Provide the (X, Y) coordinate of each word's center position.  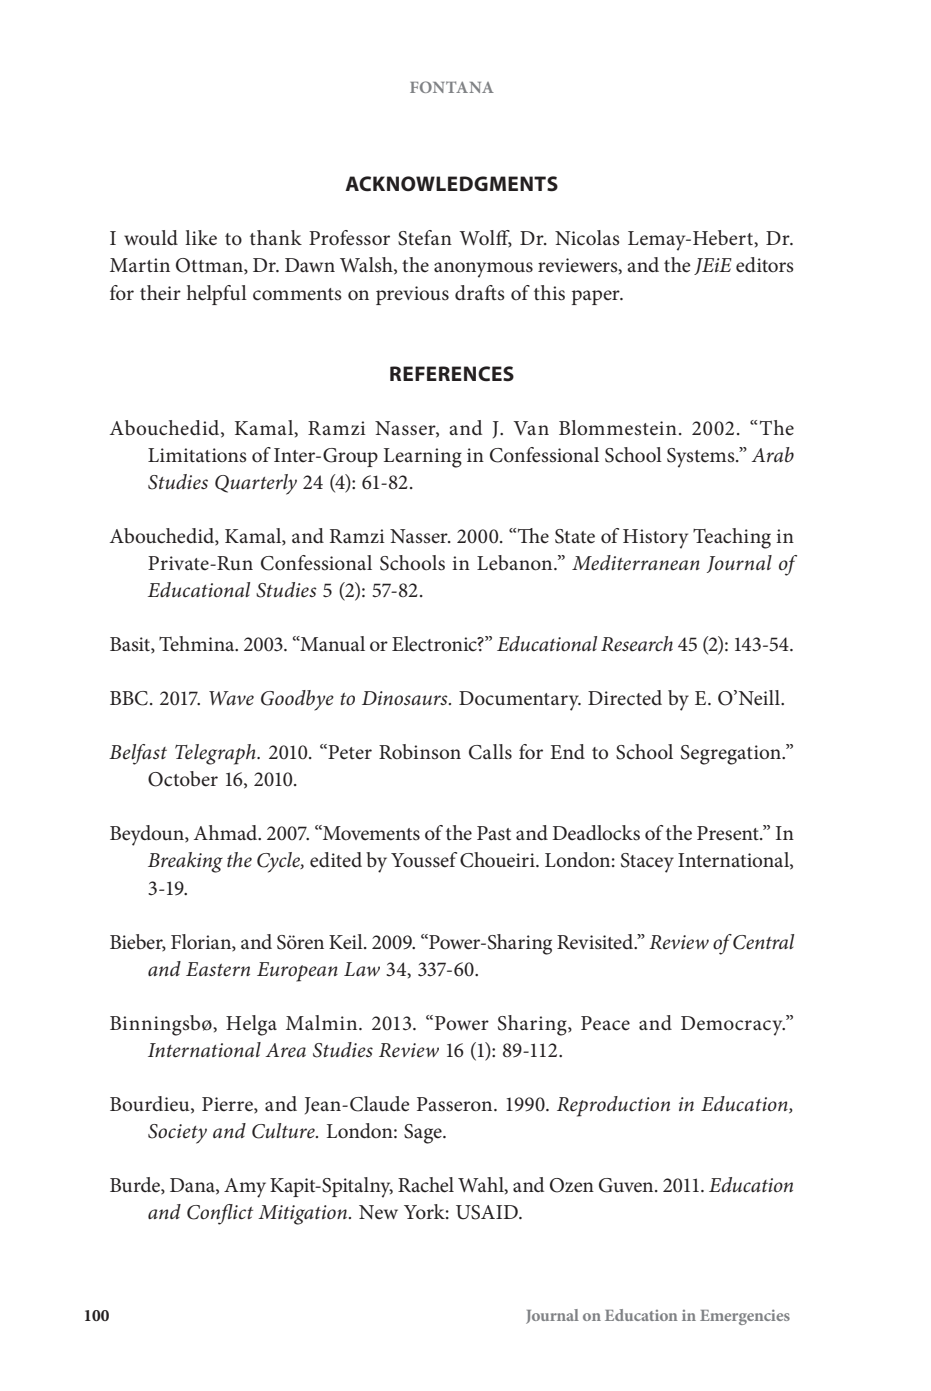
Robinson (420, 752)
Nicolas (587, 238)
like (201, 238)
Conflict (220, 1214)
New (378, 1212)
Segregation (732, 755)
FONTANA (452, 87)
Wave (231, 698)
